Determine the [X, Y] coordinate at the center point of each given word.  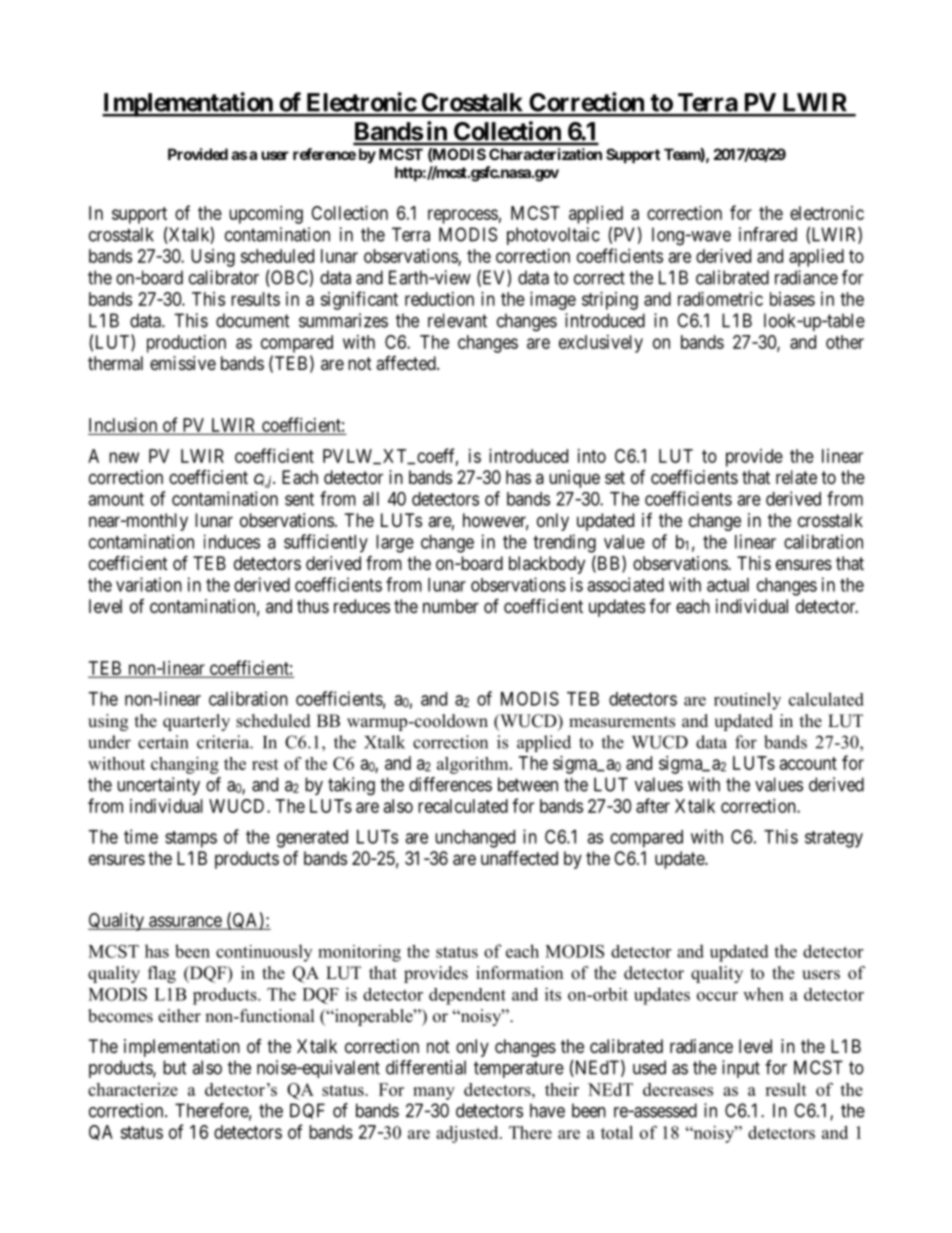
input [741, 1069]
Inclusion [123, 425]
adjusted [468, 1134]
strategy [834, 839]
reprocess [463, 216]
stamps [191, 839]
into [592, 456]
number [451, 606]
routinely [747, 701]
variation [149, 584]
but [175, 1067]
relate [796, 477]
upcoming [266, 215]
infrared [768, 234]
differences [450, 784]
